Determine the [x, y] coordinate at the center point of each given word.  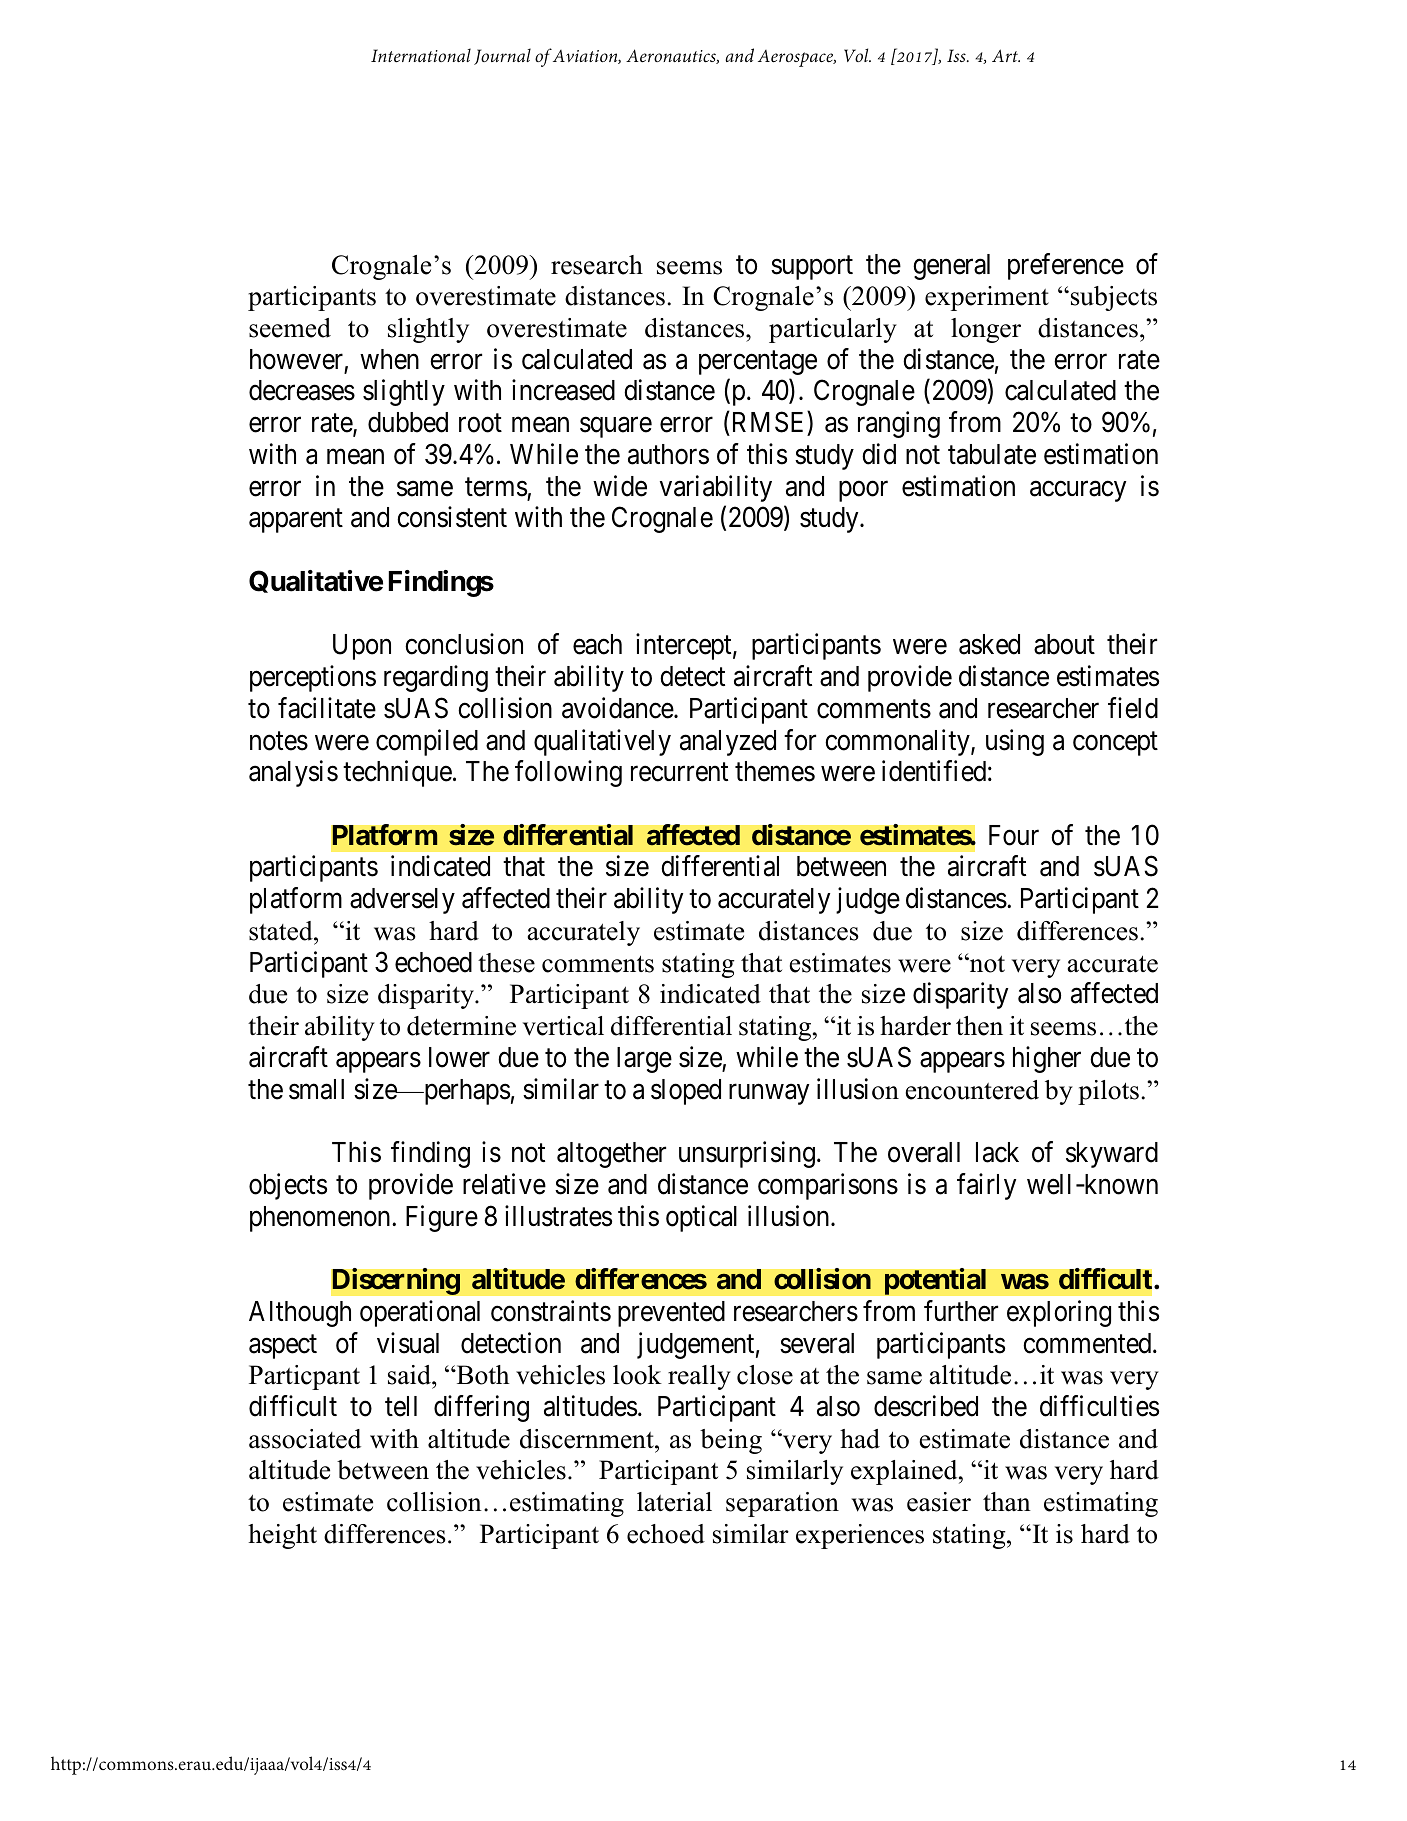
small [316, 1089]
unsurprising [747, 1154]
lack [997, 1152]
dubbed [408, 422]
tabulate [992, 454]
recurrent [679, 772]
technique [397, 773]
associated [305, 1439]
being [731, 1441]
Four [1014, 835]
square [616, 428]
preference [1066, 266]
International [421, 55]
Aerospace [797, 58]
